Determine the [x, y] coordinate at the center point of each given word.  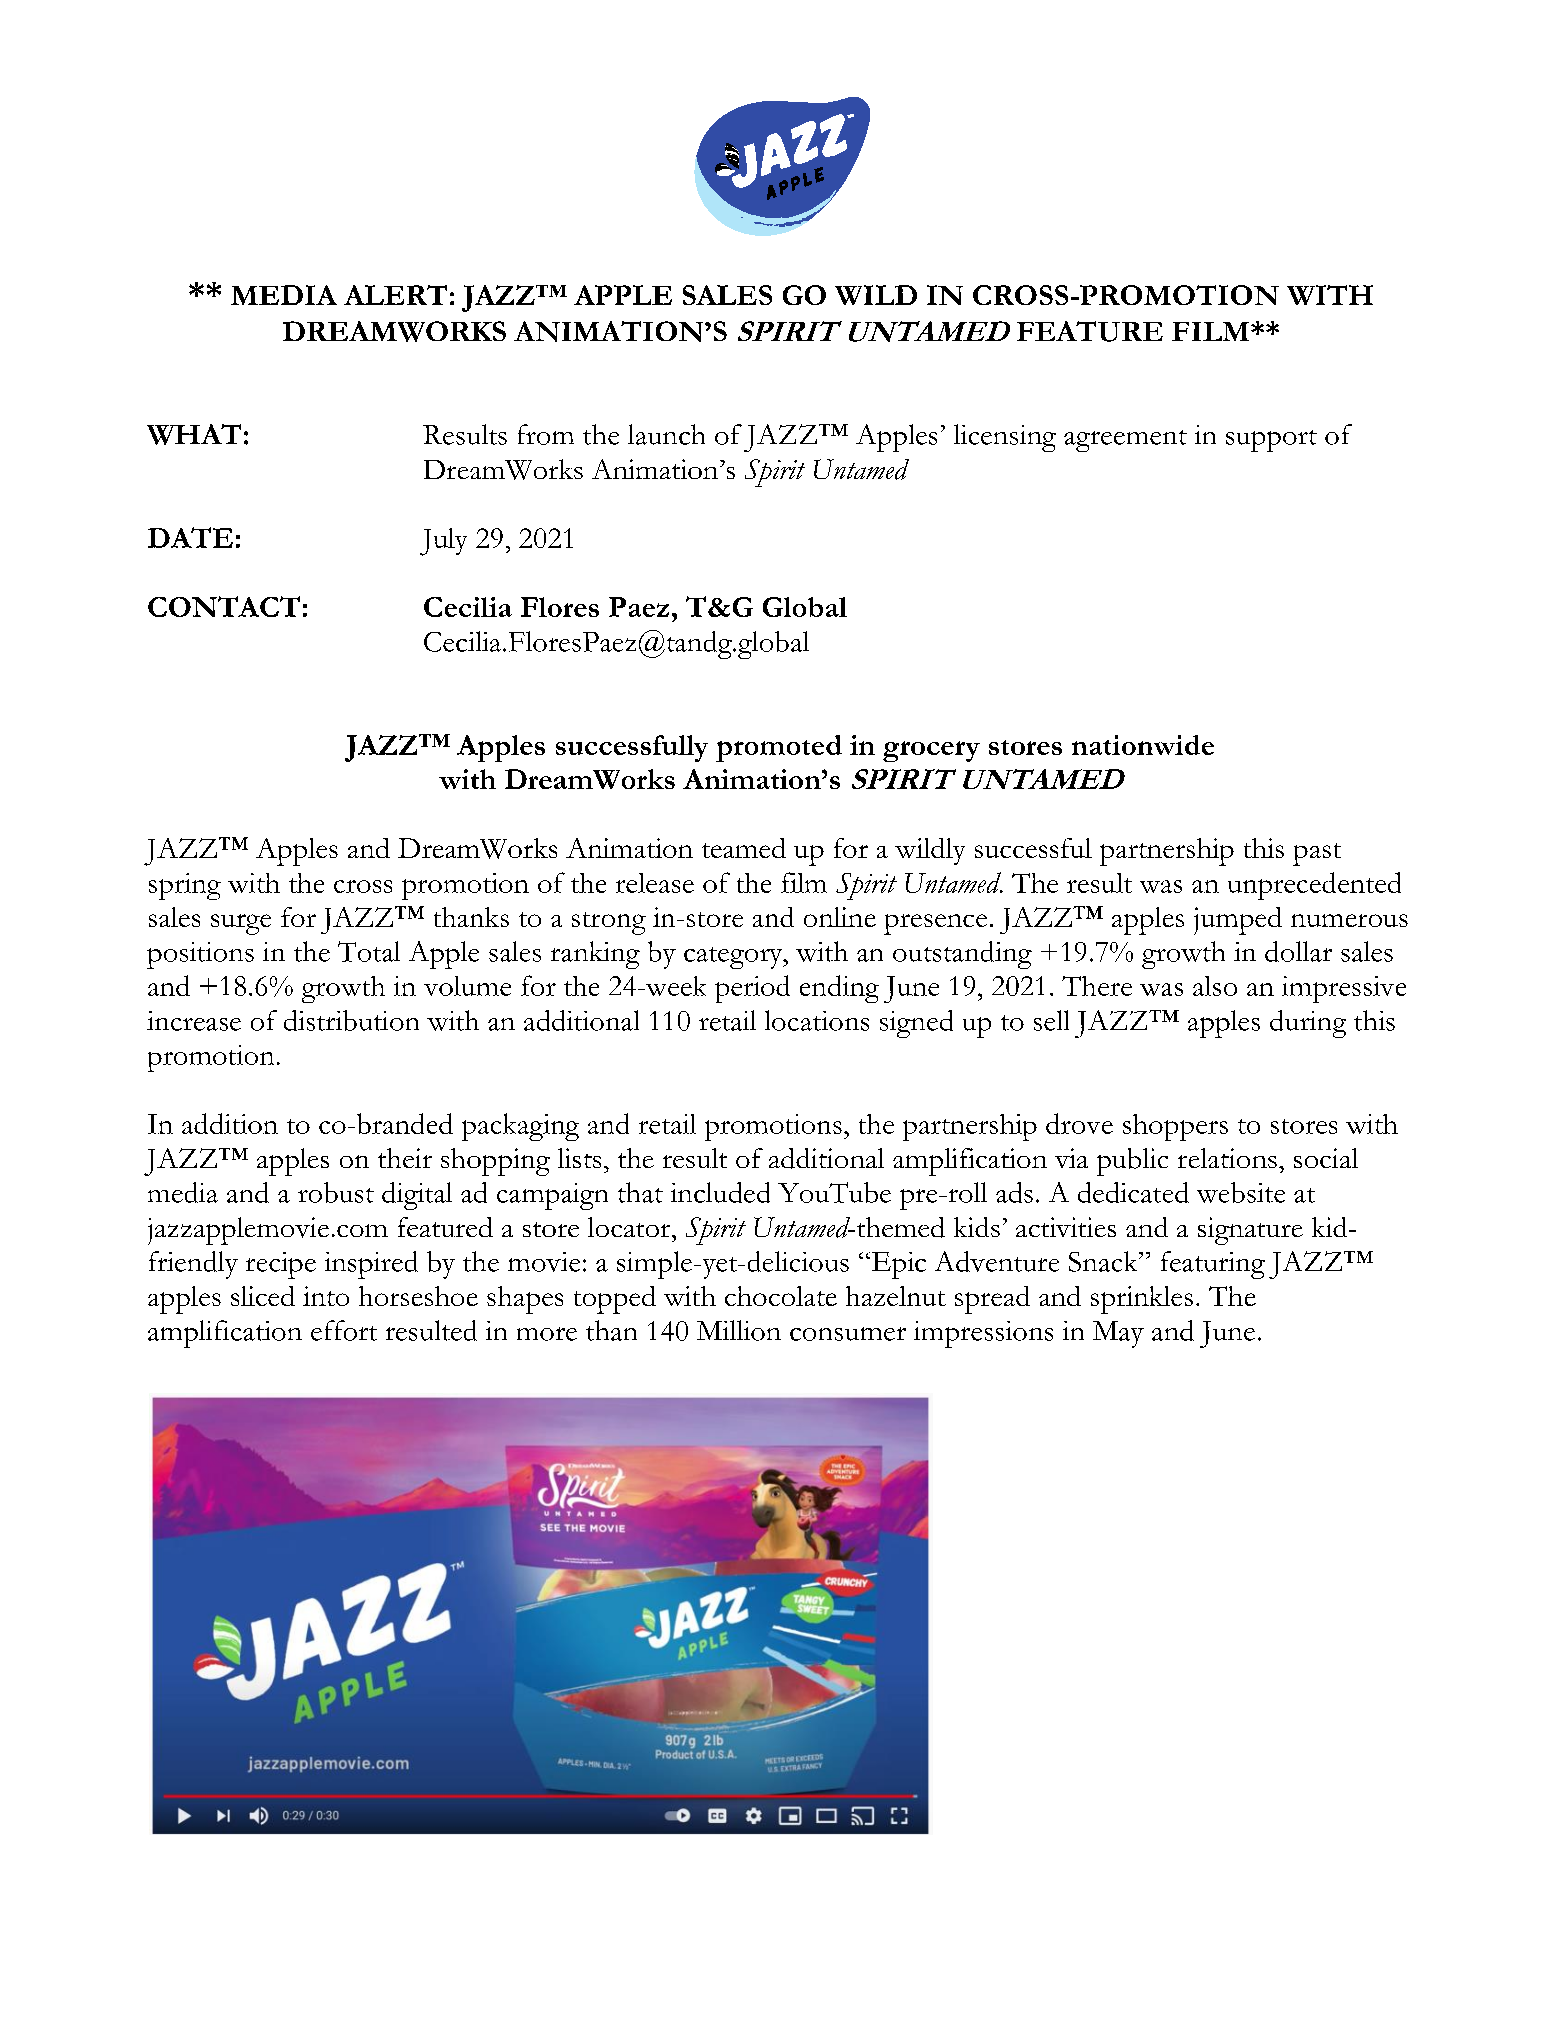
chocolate [781, 1296]
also [1215, 986]
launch [666, 434]
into [326, 1296]
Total [369, 951]
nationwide [1143, 745]
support [1271, 441]
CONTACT [224, 606]
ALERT [395, 295]
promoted [779, 748]
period [752, 989]
